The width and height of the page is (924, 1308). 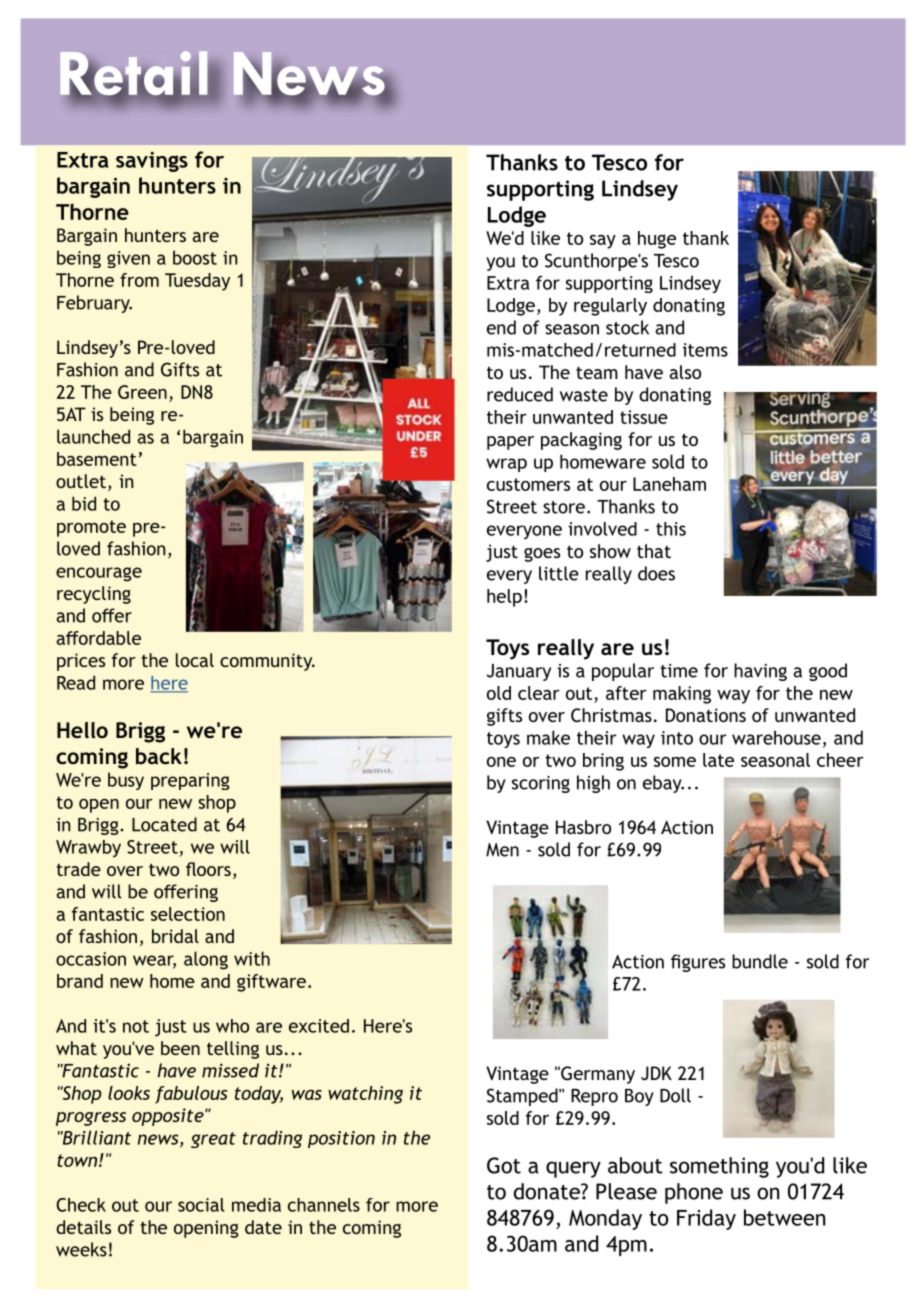 What do you see at coordinates (603, 242) in the page?
I see `say` at bounding box center [603, 242].
